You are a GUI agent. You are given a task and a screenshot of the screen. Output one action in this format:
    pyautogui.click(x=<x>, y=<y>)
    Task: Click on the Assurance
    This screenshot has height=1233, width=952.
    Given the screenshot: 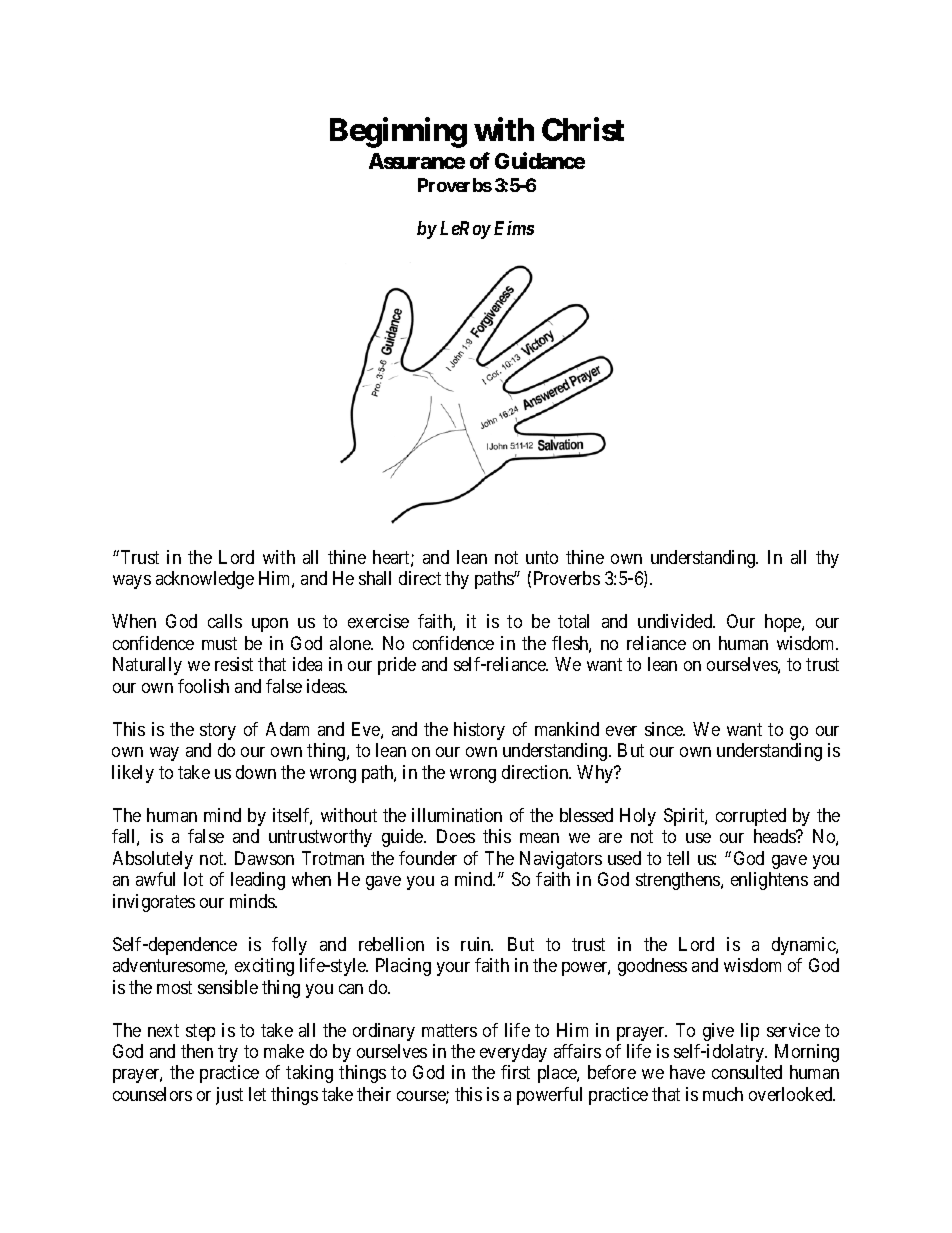 What is the action you would take?
    pyautogui.click(x=417, y=161)
